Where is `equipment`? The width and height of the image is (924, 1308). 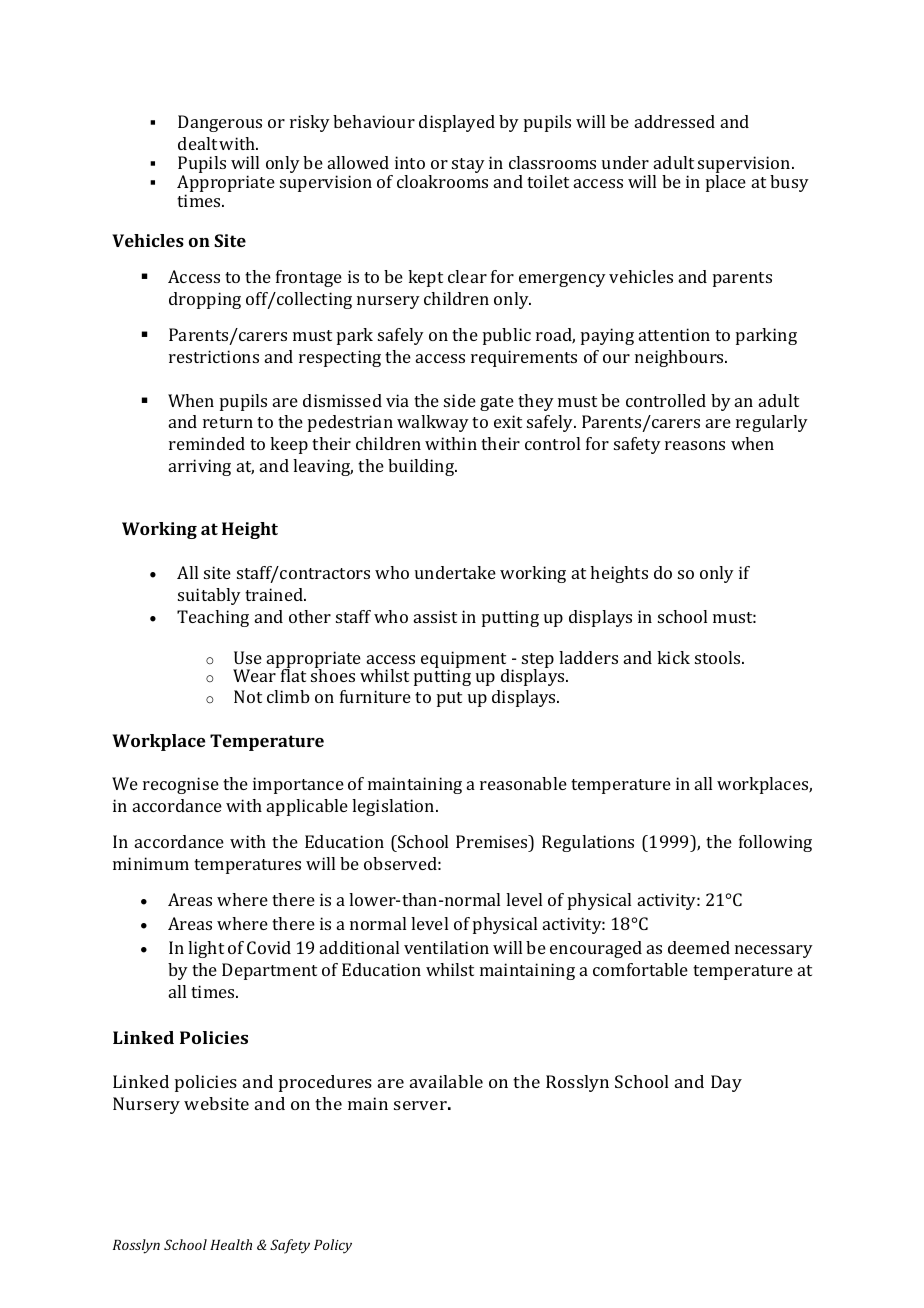
equipment is located at coordinates (465, 661).
